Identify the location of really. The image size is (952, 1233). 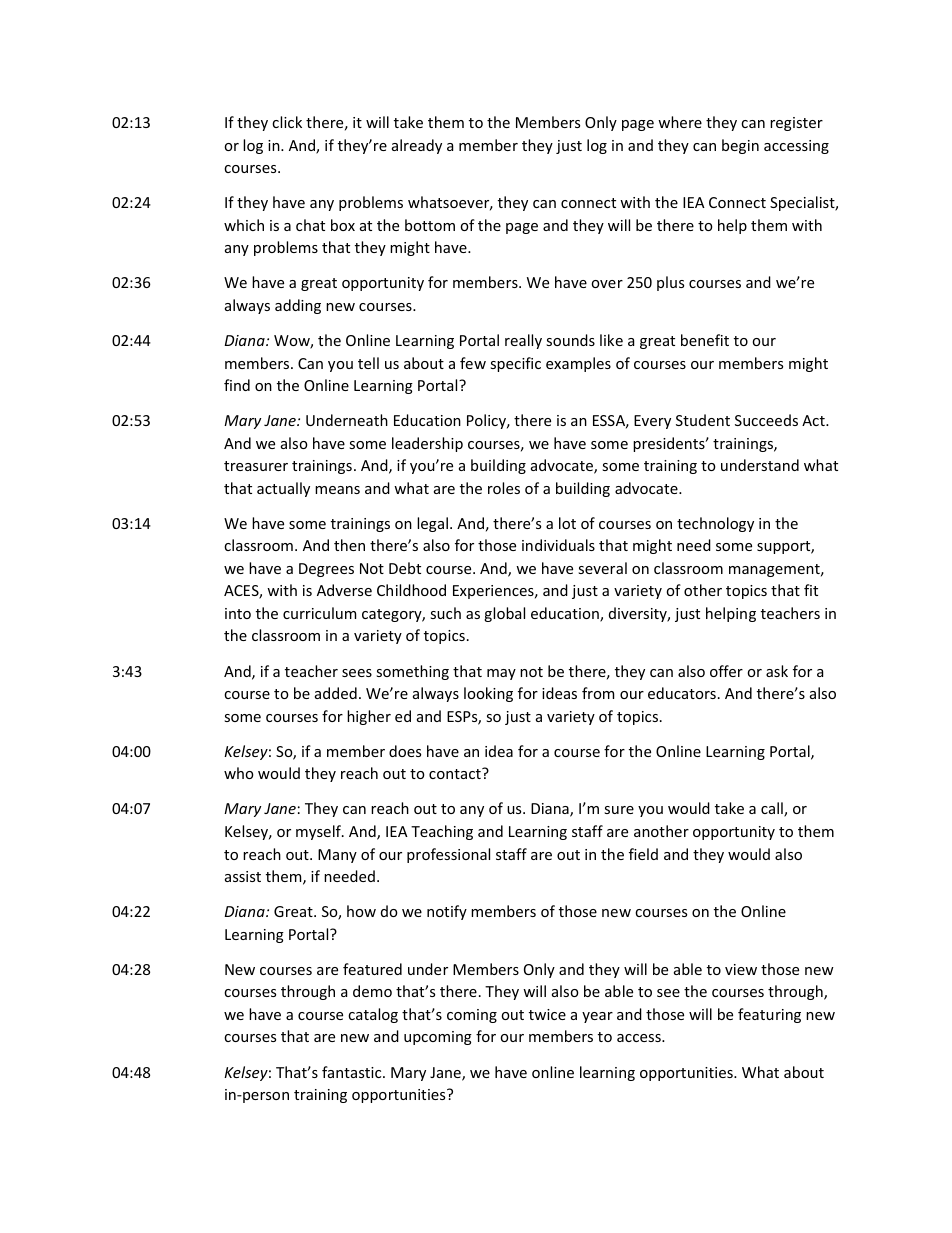
(523, 341).
